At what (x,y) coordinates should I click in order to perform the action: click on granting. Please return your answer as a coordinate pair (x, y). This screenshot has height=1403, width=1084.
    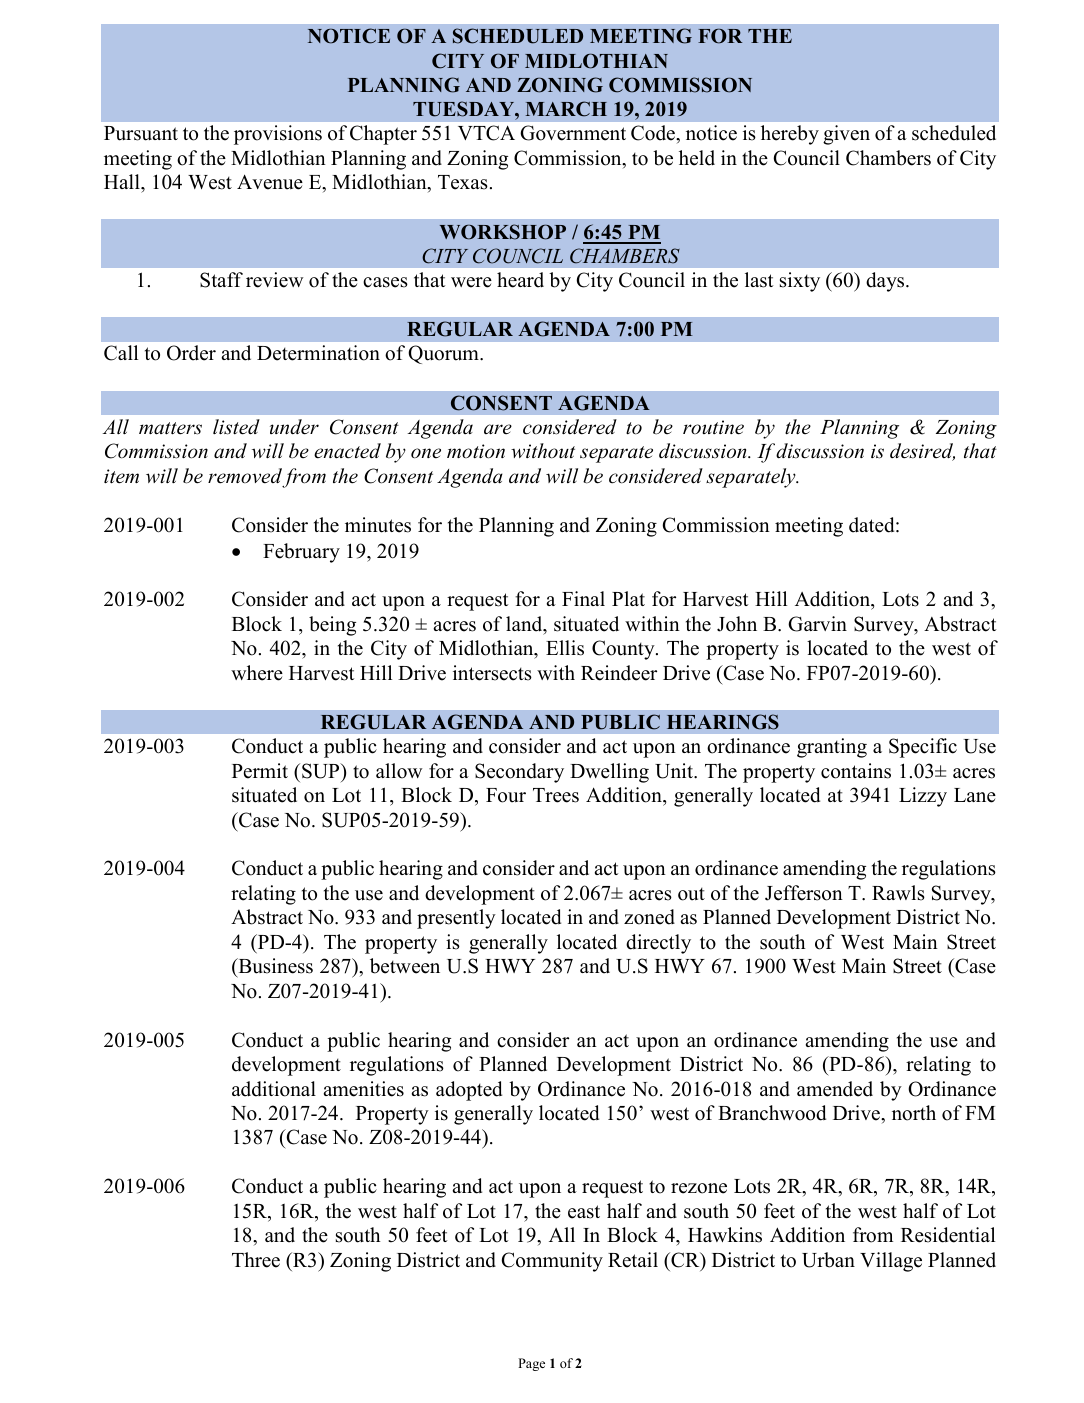
    Looking at the image, I should click on (832, 748).
